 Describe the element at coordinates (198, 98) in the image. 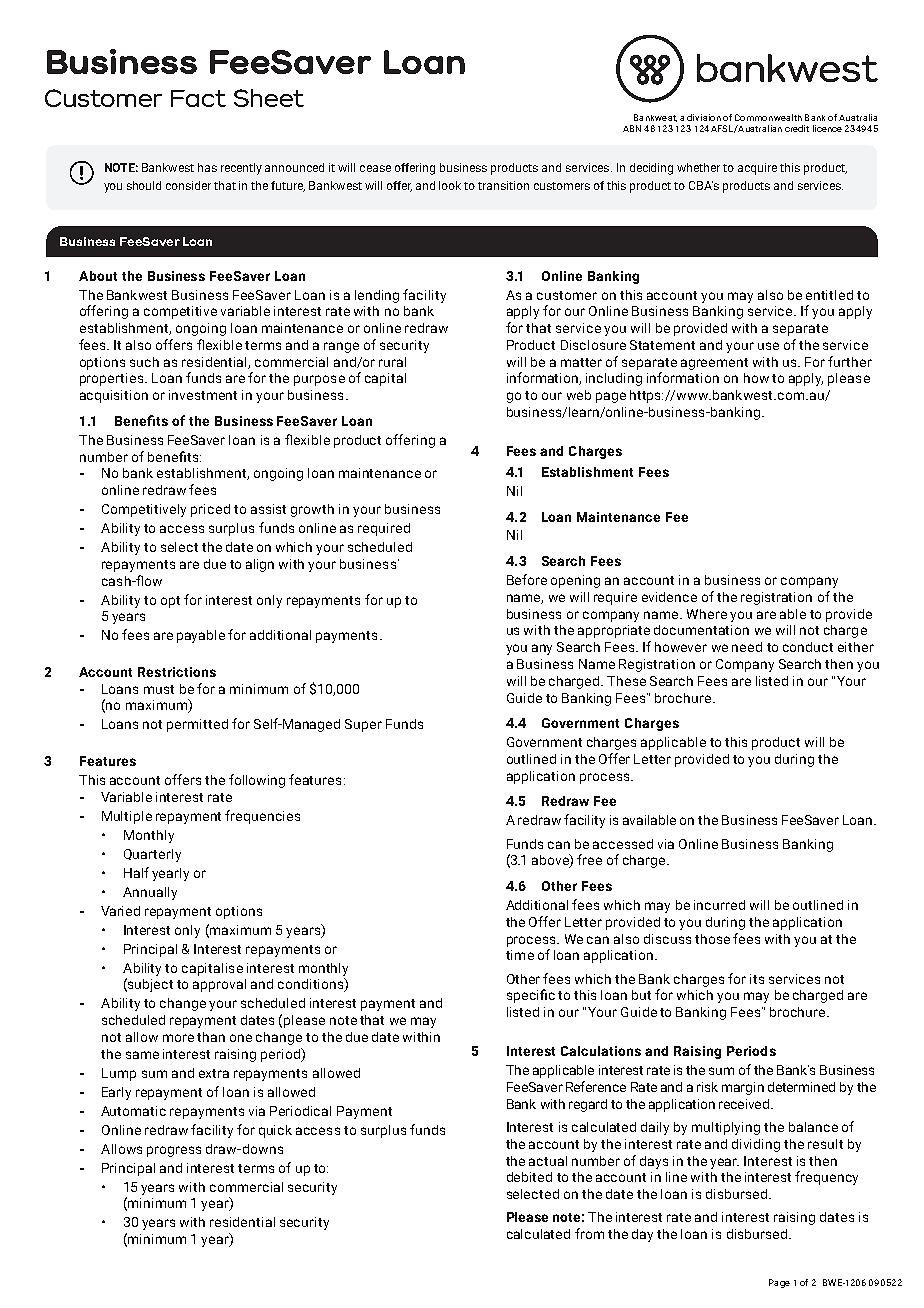

I see `Fact` at that location.
